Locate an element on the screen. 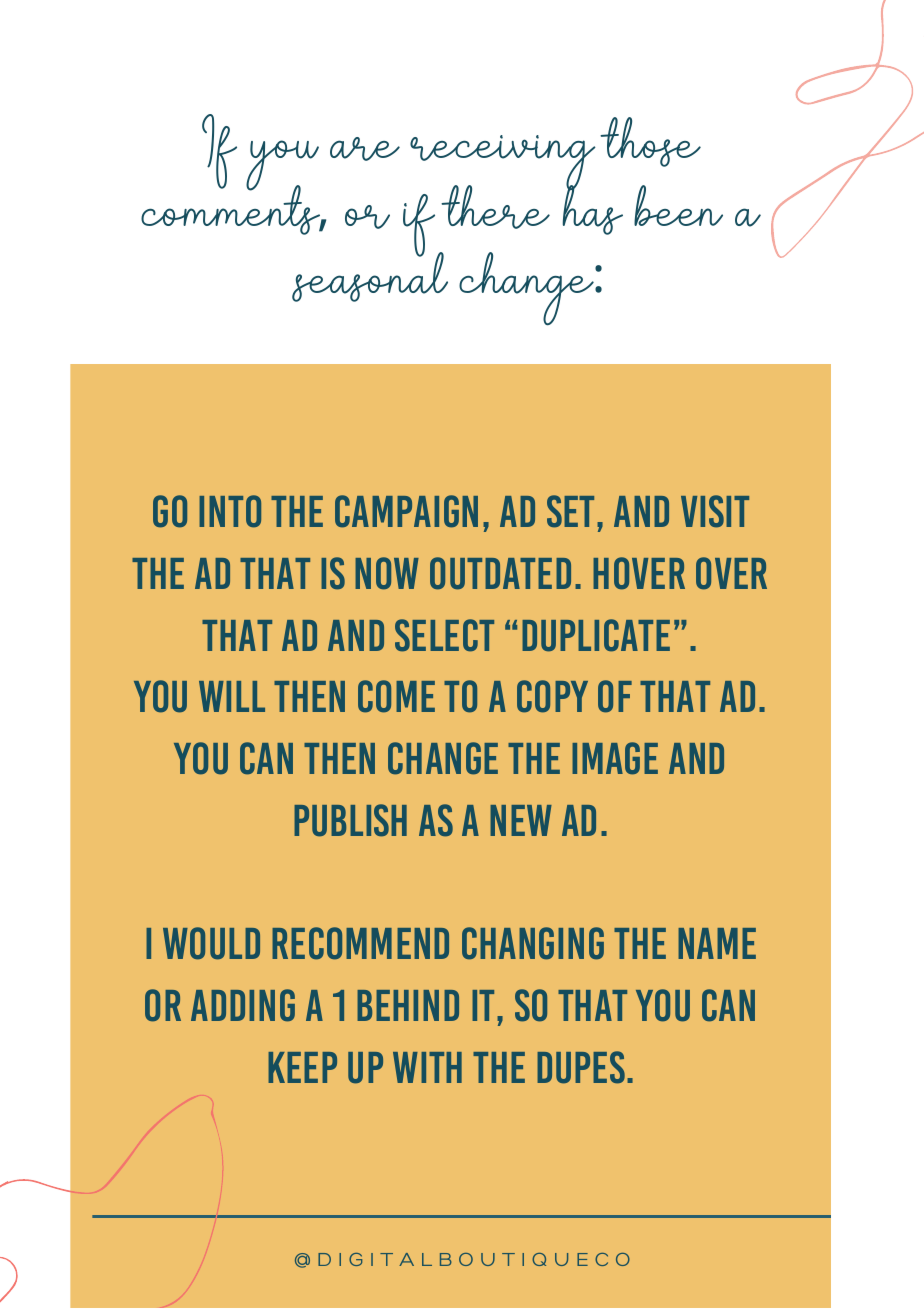 This screenshot has height=1309, width=924. keep is located at coordinates (302, 1067).
